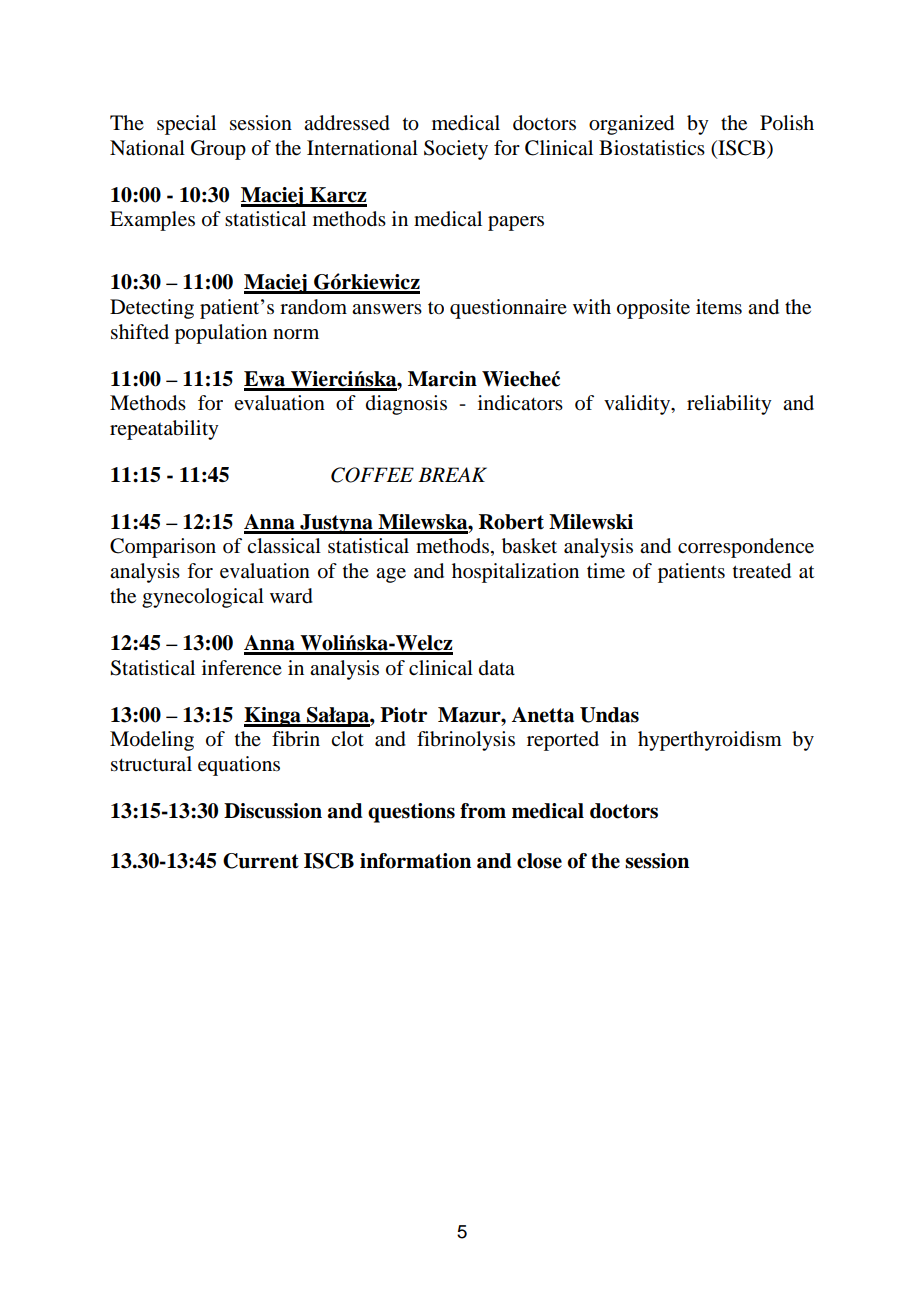  What do you see at coordinates (221, 334) in the document?
I see `population` at bounding box center [221, 334].
